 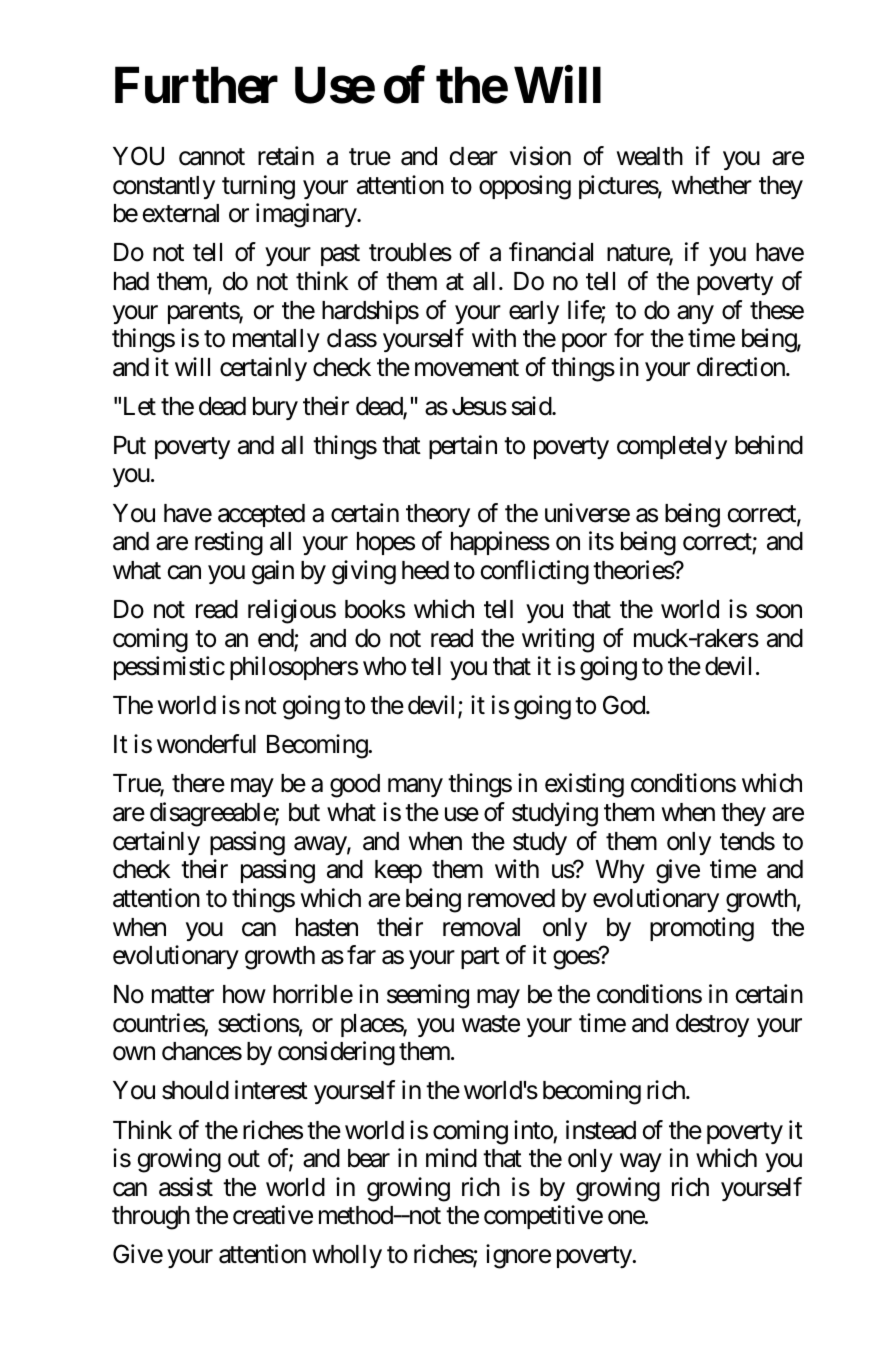 What do you see at coordinates (196, 85) in the page?
I see `Further` at bounding box center [196, 85].
